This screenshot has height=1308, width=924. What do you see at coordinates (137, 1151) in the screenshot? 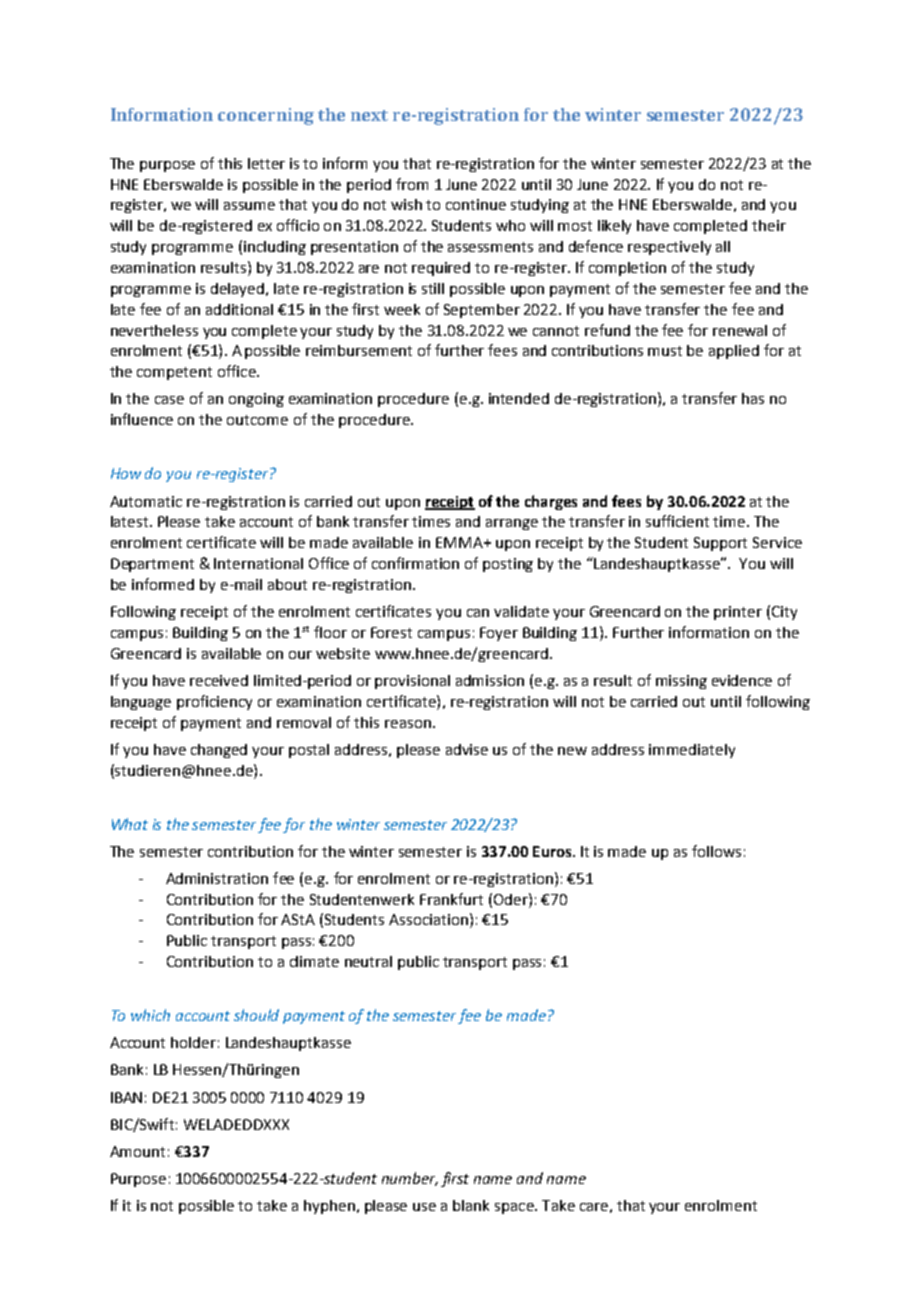
I see `Amount` at bounding box center [137, 1151].
